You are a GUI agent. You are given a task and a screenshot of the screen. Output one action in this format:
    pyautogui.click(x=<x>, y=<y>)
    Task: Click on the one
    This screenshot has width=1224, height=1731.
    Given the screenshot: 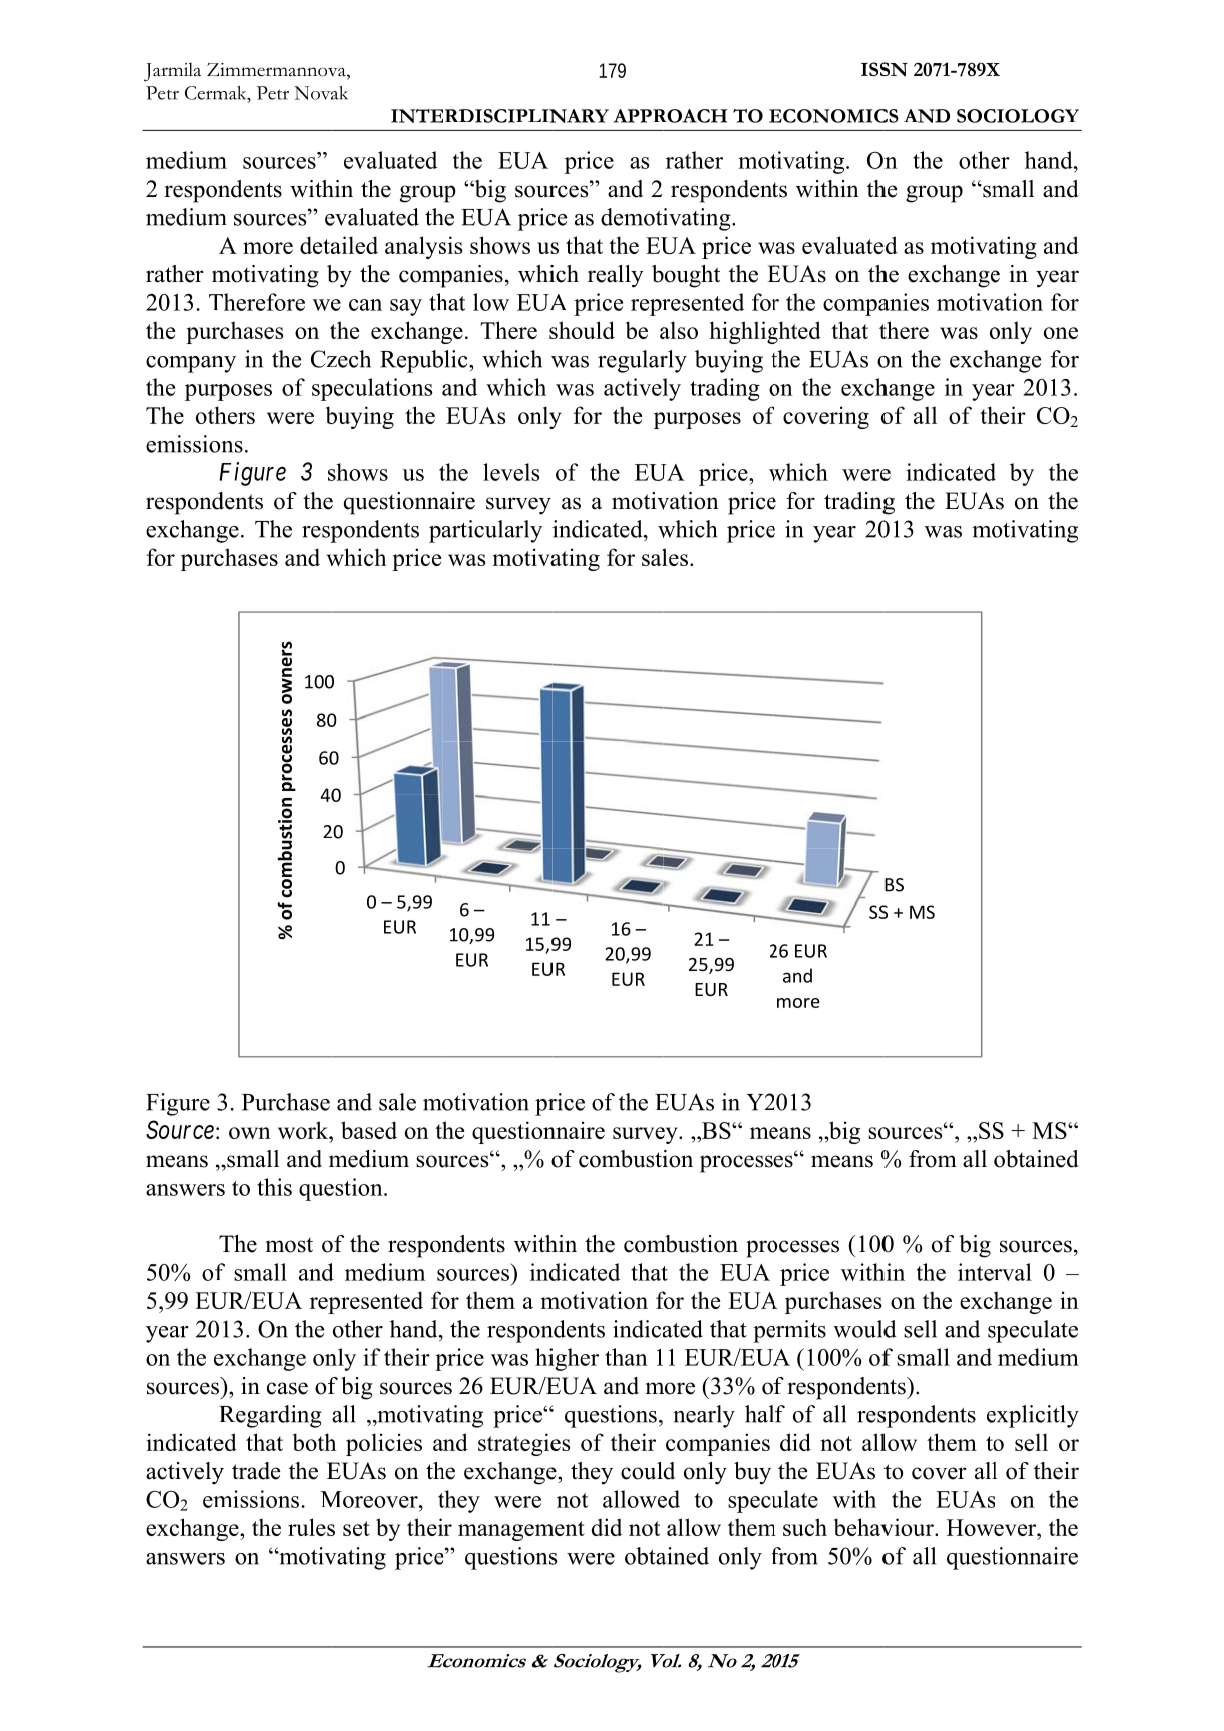 What is the action you would take?
    pyautogui.click(x=1061, y=333)
